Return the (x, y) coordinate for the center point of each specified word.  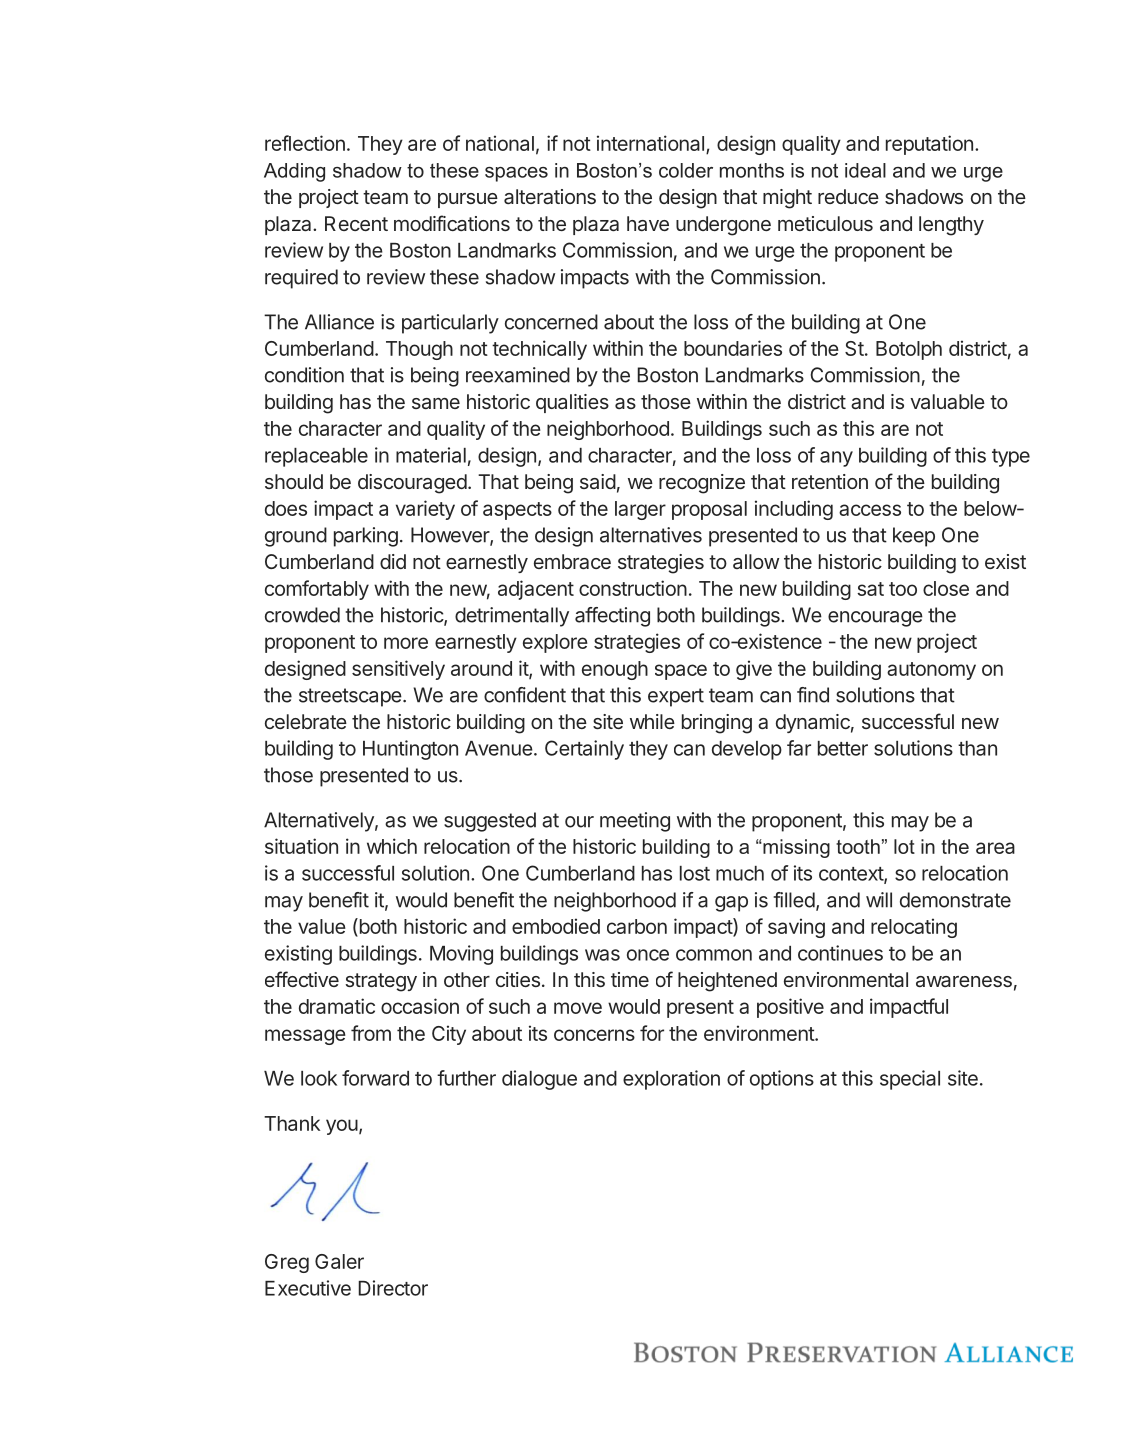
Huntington (410, 750)
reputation (929, 145)
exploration (671, 1080)
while (652, 721)
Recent (356, 223)
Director (393, 1288)
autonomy (931, 671)
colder (686, 170)
